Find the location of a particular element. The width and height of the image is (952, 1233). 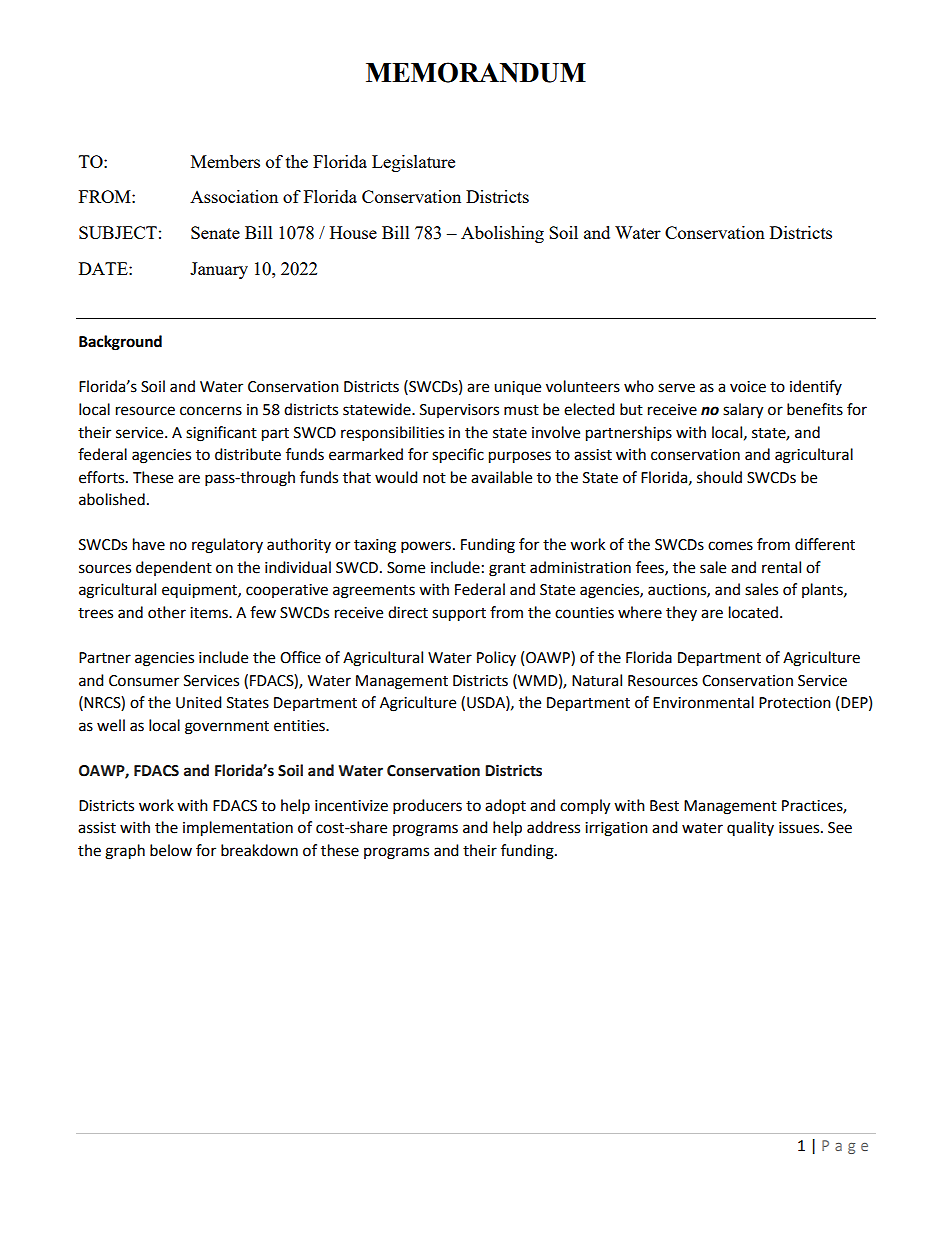

Members is located at coordinates (225, 161).
